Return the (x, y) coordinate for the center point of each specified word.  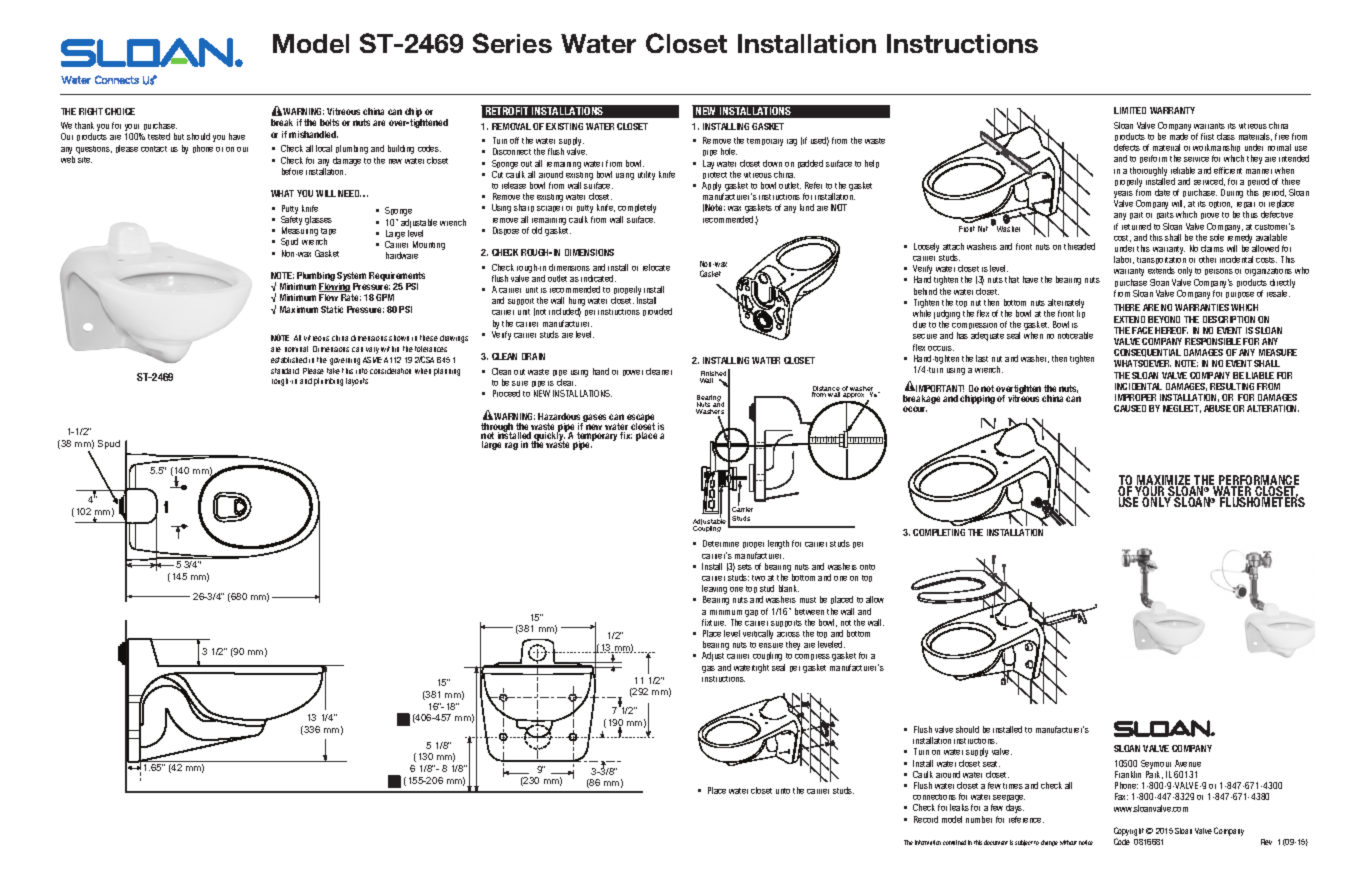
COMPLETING (939, 532)
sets (745, 567)
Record (926, 819)
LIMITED (1130, 110)
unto (783, 791)
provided (657, 312)
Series (512, 43)
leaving (714, 591)
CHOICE (120, 111)
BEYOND (1164, 319)
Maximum (299, 309)
